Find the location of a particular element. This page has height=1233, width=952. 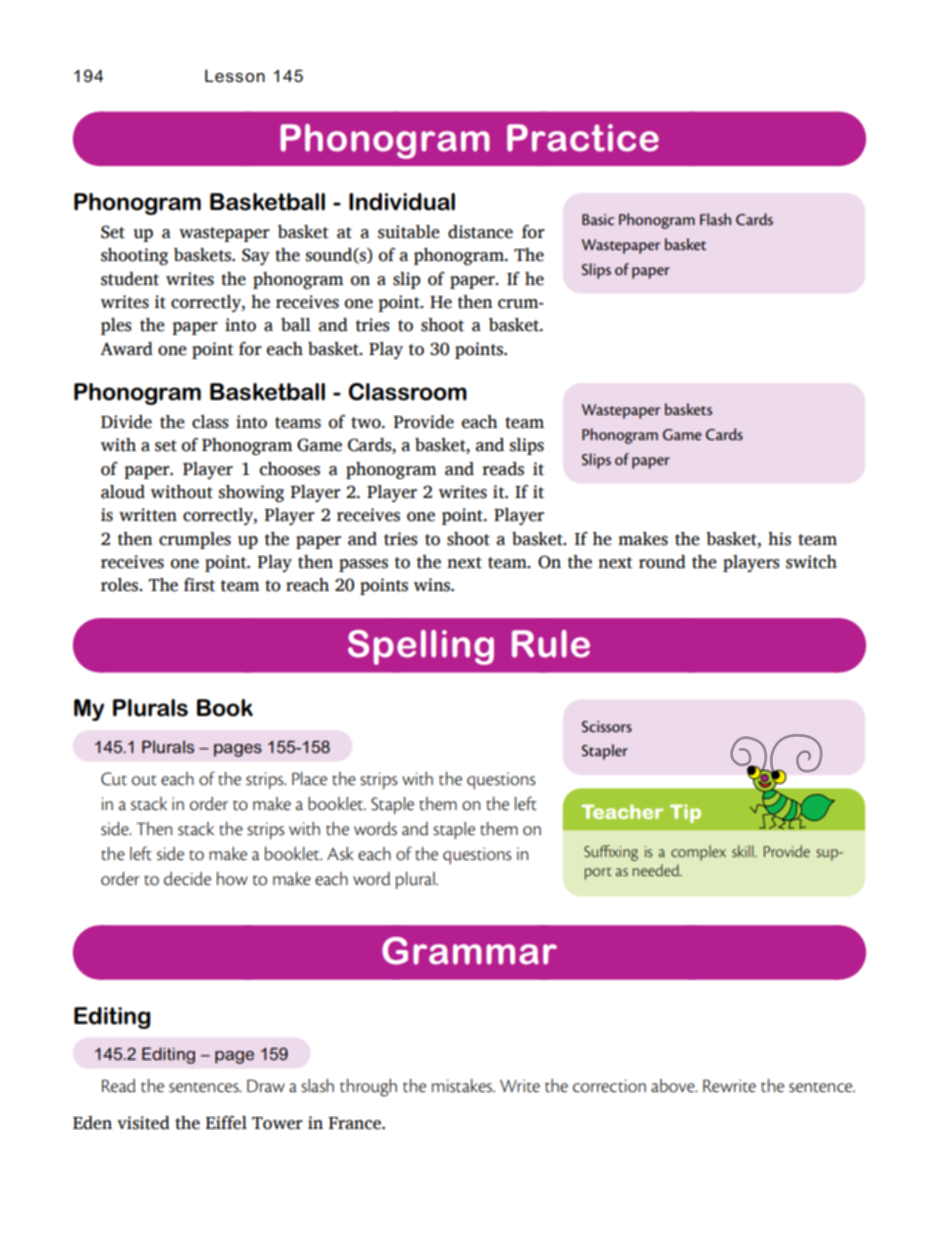

round is located at coordinates (662, 562).
